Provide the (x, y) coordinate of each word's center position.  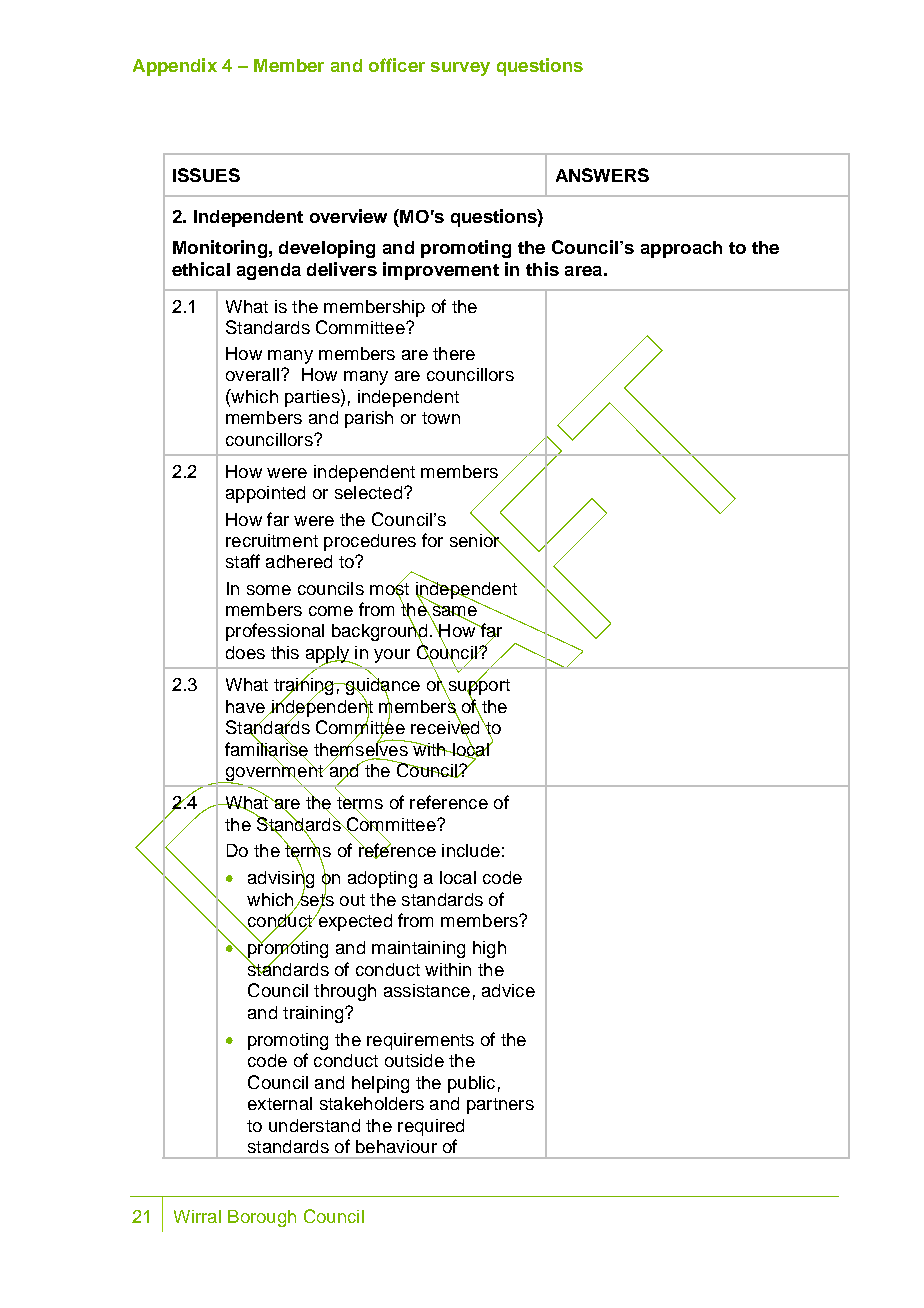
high (489, 949)
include (471, 850)
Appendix (175, 67)
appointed (265, 494)
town (441, 418)
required (431, 1127)
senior (476, 539)
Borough (262, 1218)
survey (460, 69)
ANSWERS (602, 175)
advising (281, 879)
